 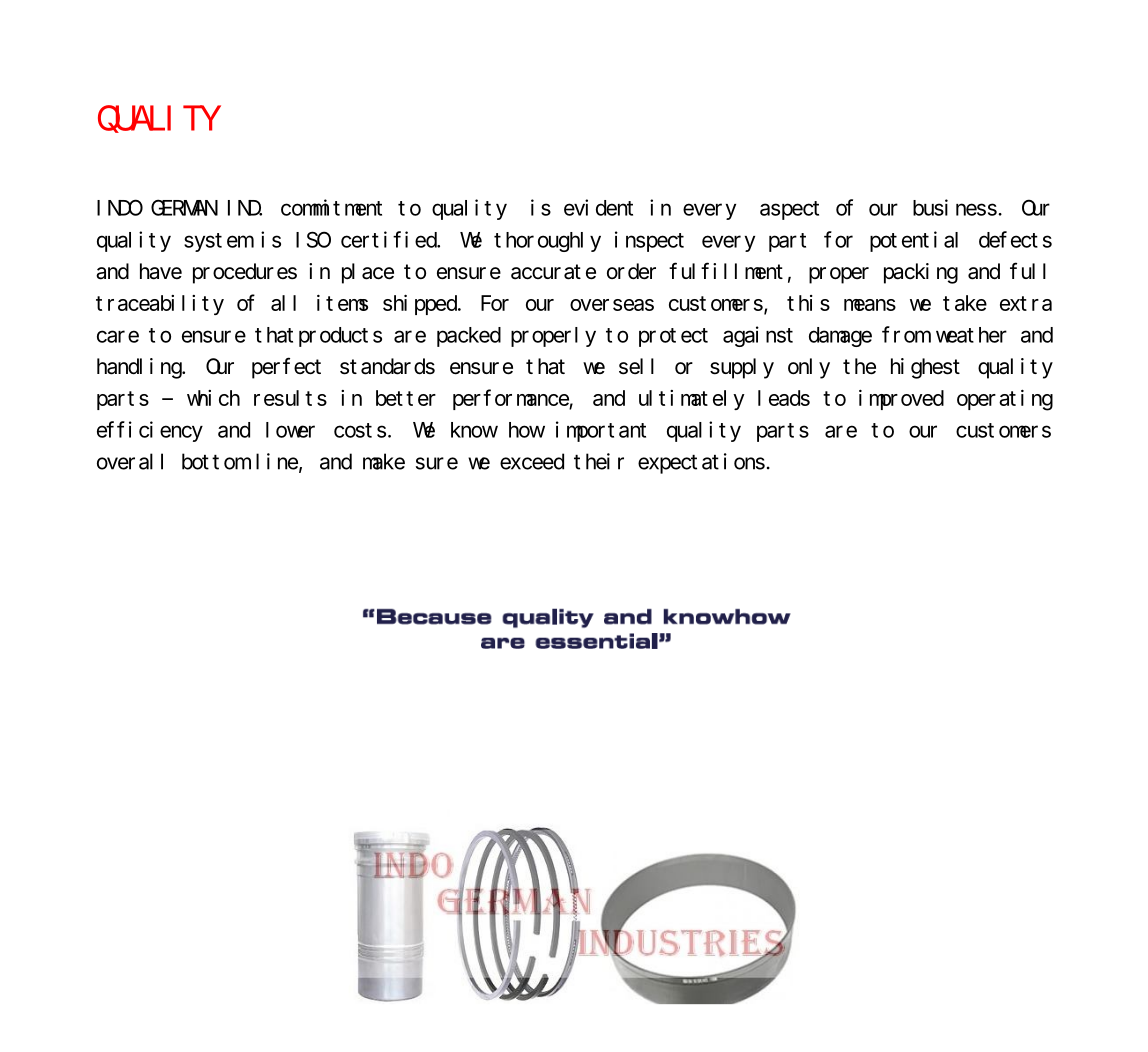 I want to click on make, so click(x=384, y=461).
